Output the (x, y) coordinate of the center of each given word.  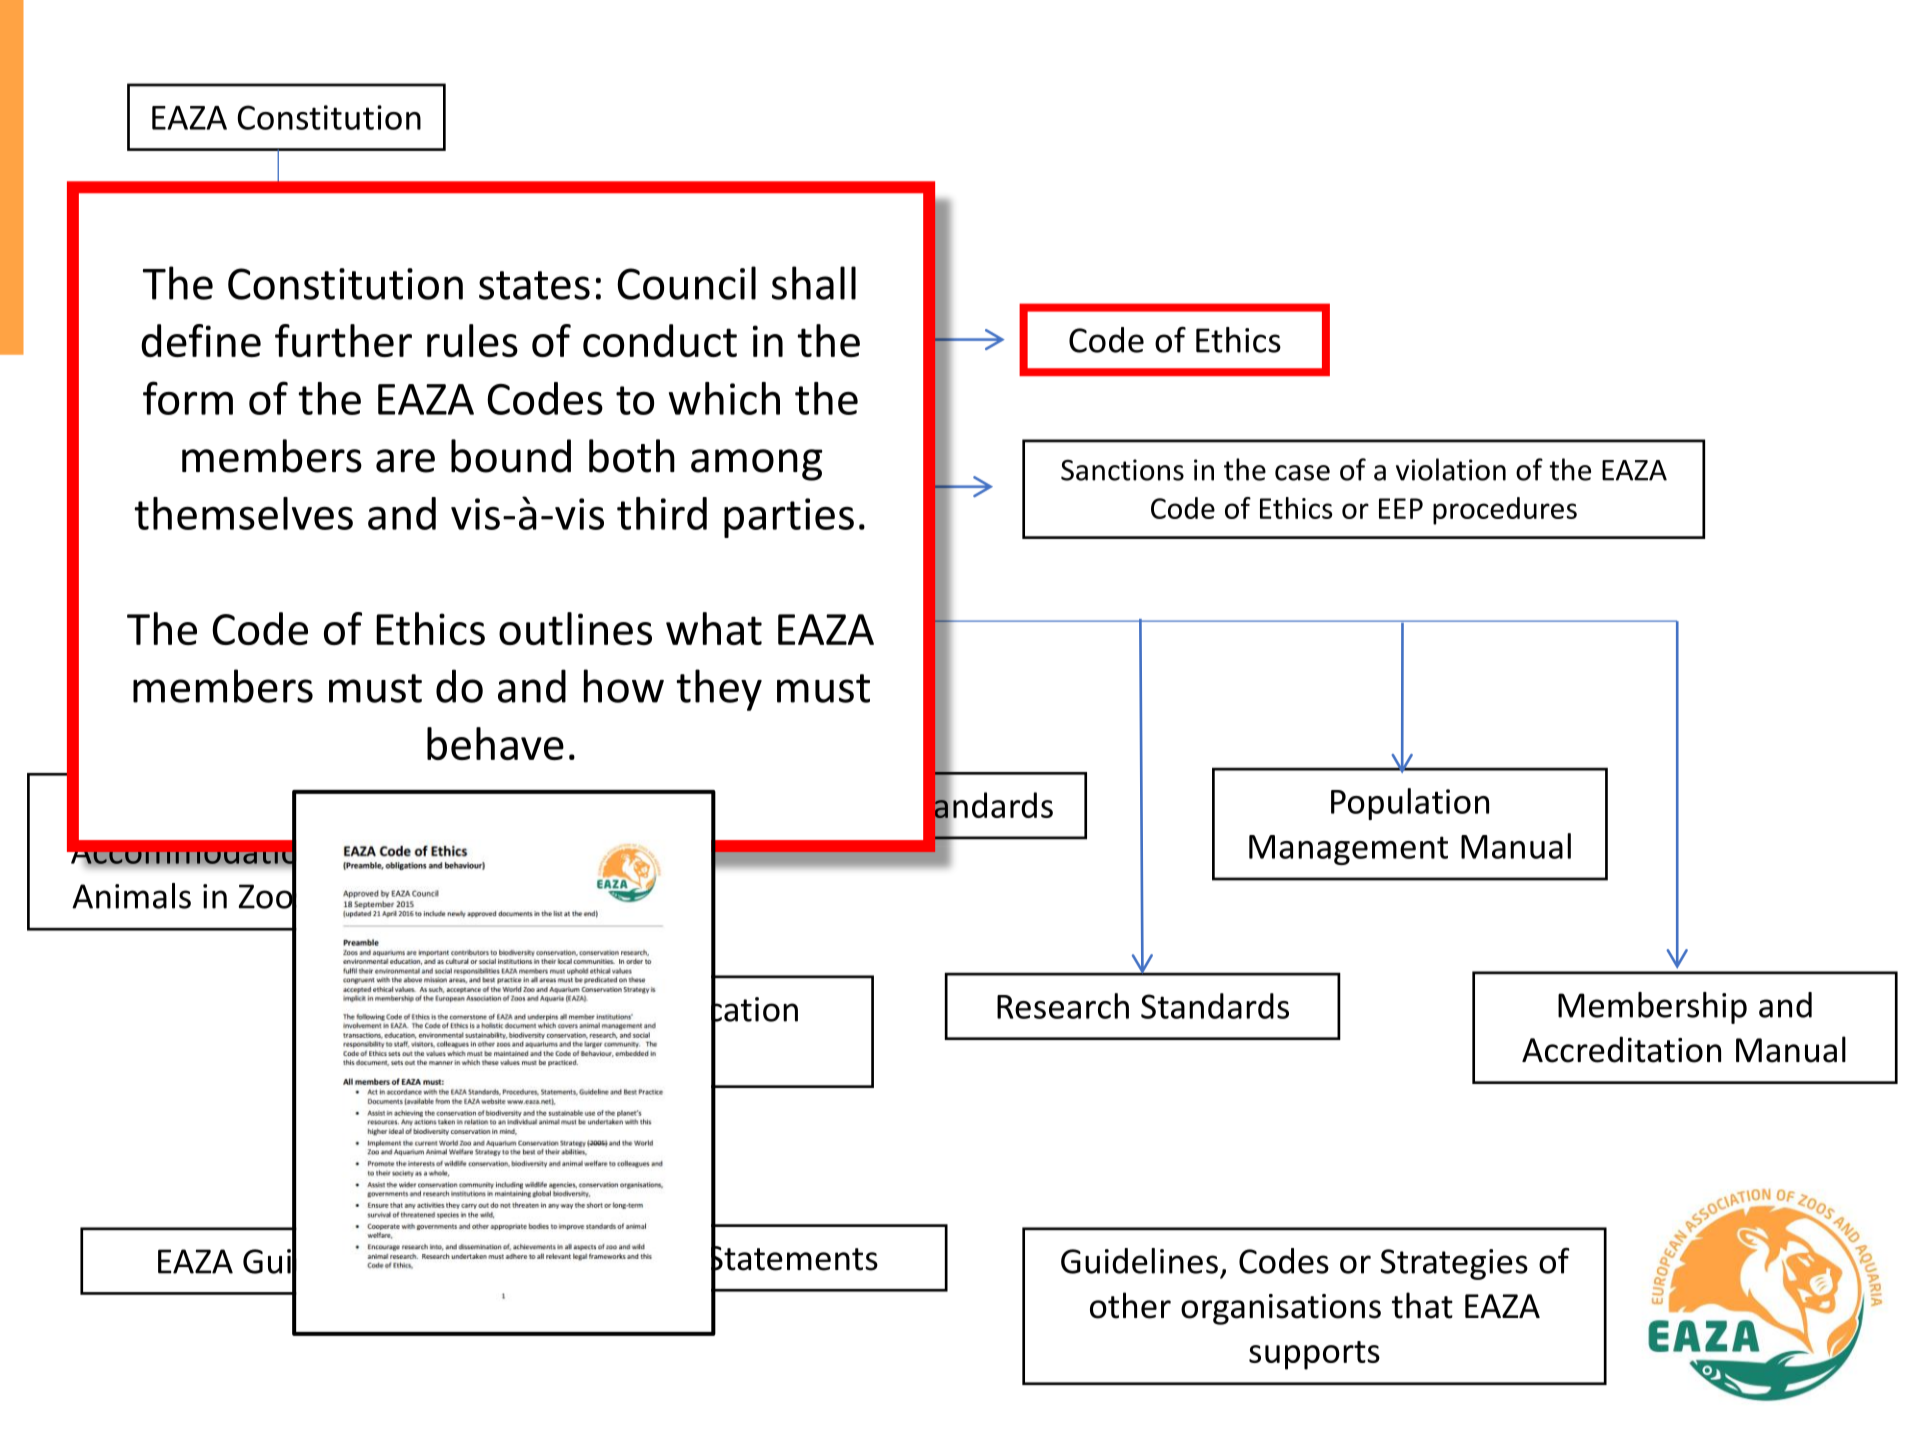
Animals (131, 896)
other (1130, 1305)
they (719, 690)
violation (1451, 469)
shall (814, 283)
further (343, 340)
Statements (794, 1258)
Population (1410, 804)
